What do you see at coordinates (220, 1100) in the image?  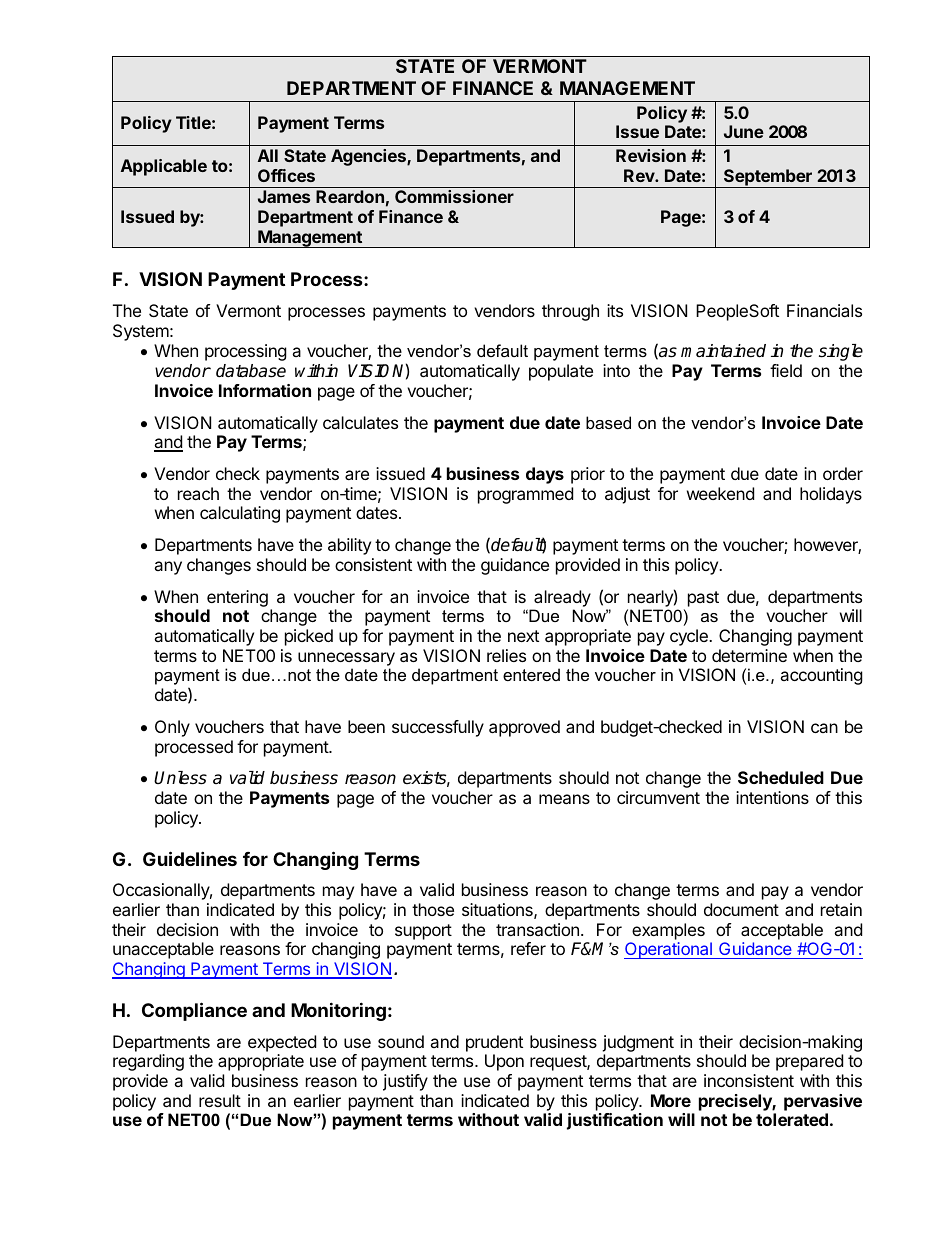 I see `result` at bounding box center [220, 1100].
